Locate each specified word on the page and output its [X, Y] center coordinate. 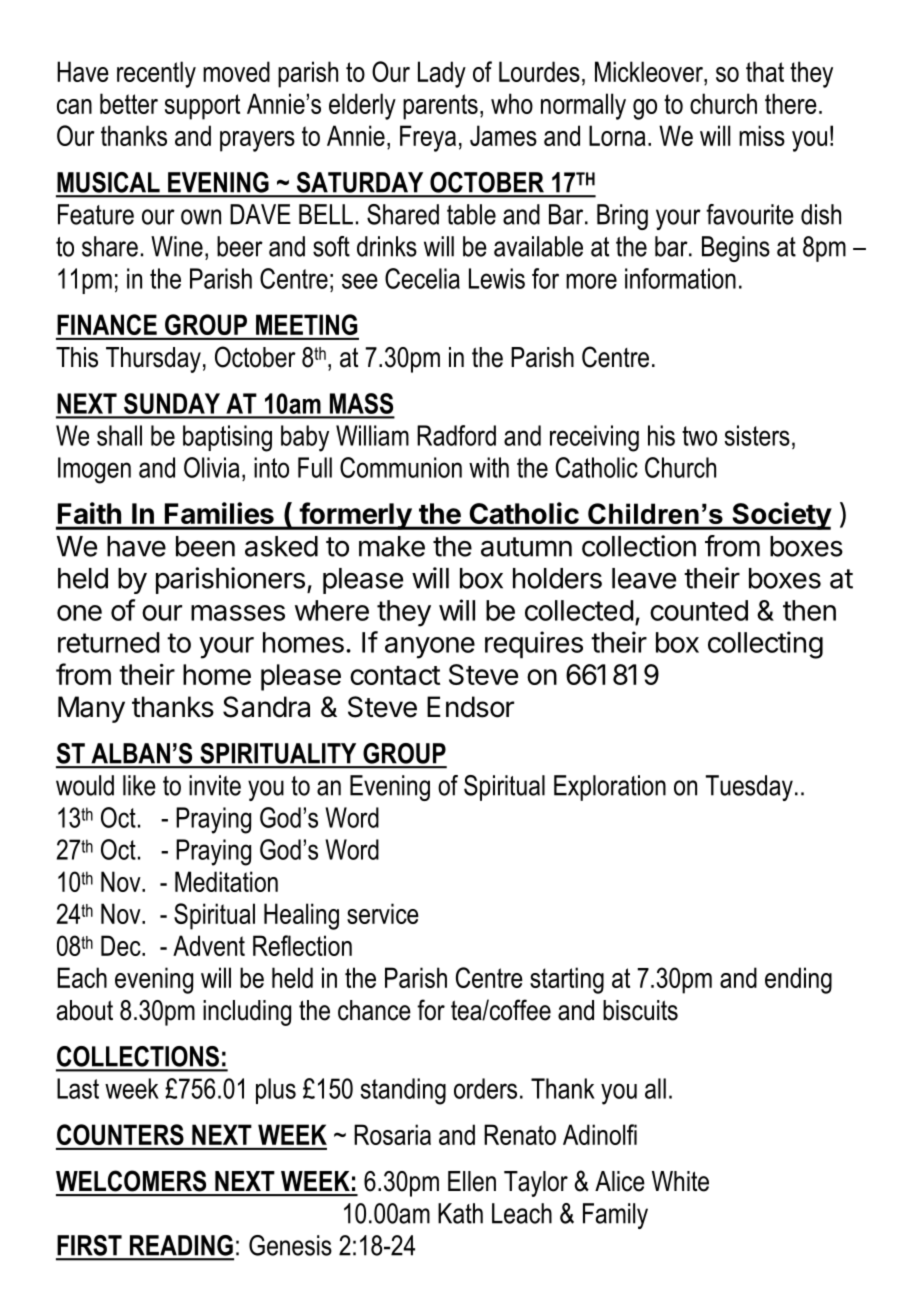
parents [440, 107]
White [680, 1181]
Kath [460, 1213]
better [129, 103]
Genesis [290, 1245]
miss [762, 135]
